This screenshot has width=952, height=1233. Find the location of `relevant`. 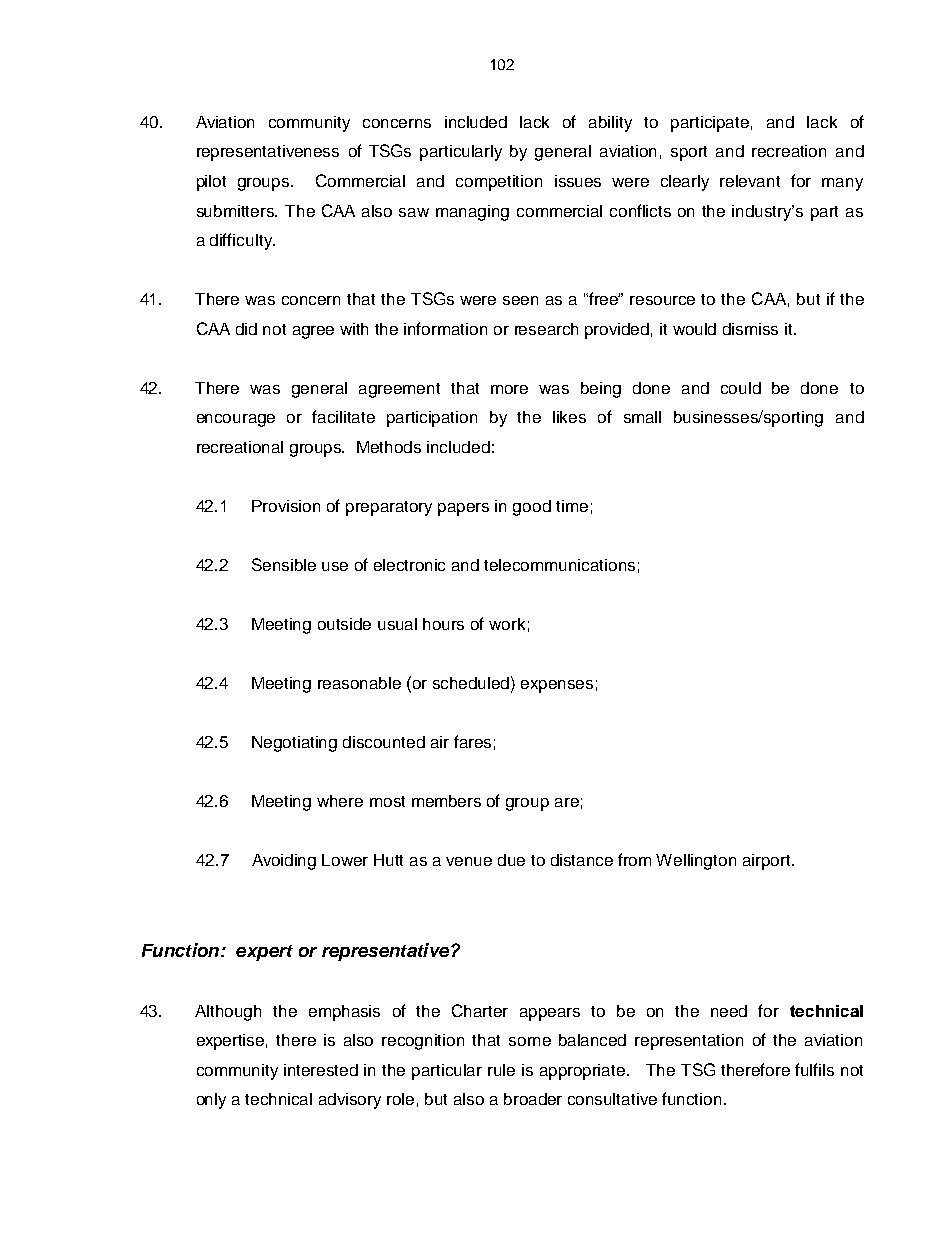

relevant is located at coordinates (750, 181).
